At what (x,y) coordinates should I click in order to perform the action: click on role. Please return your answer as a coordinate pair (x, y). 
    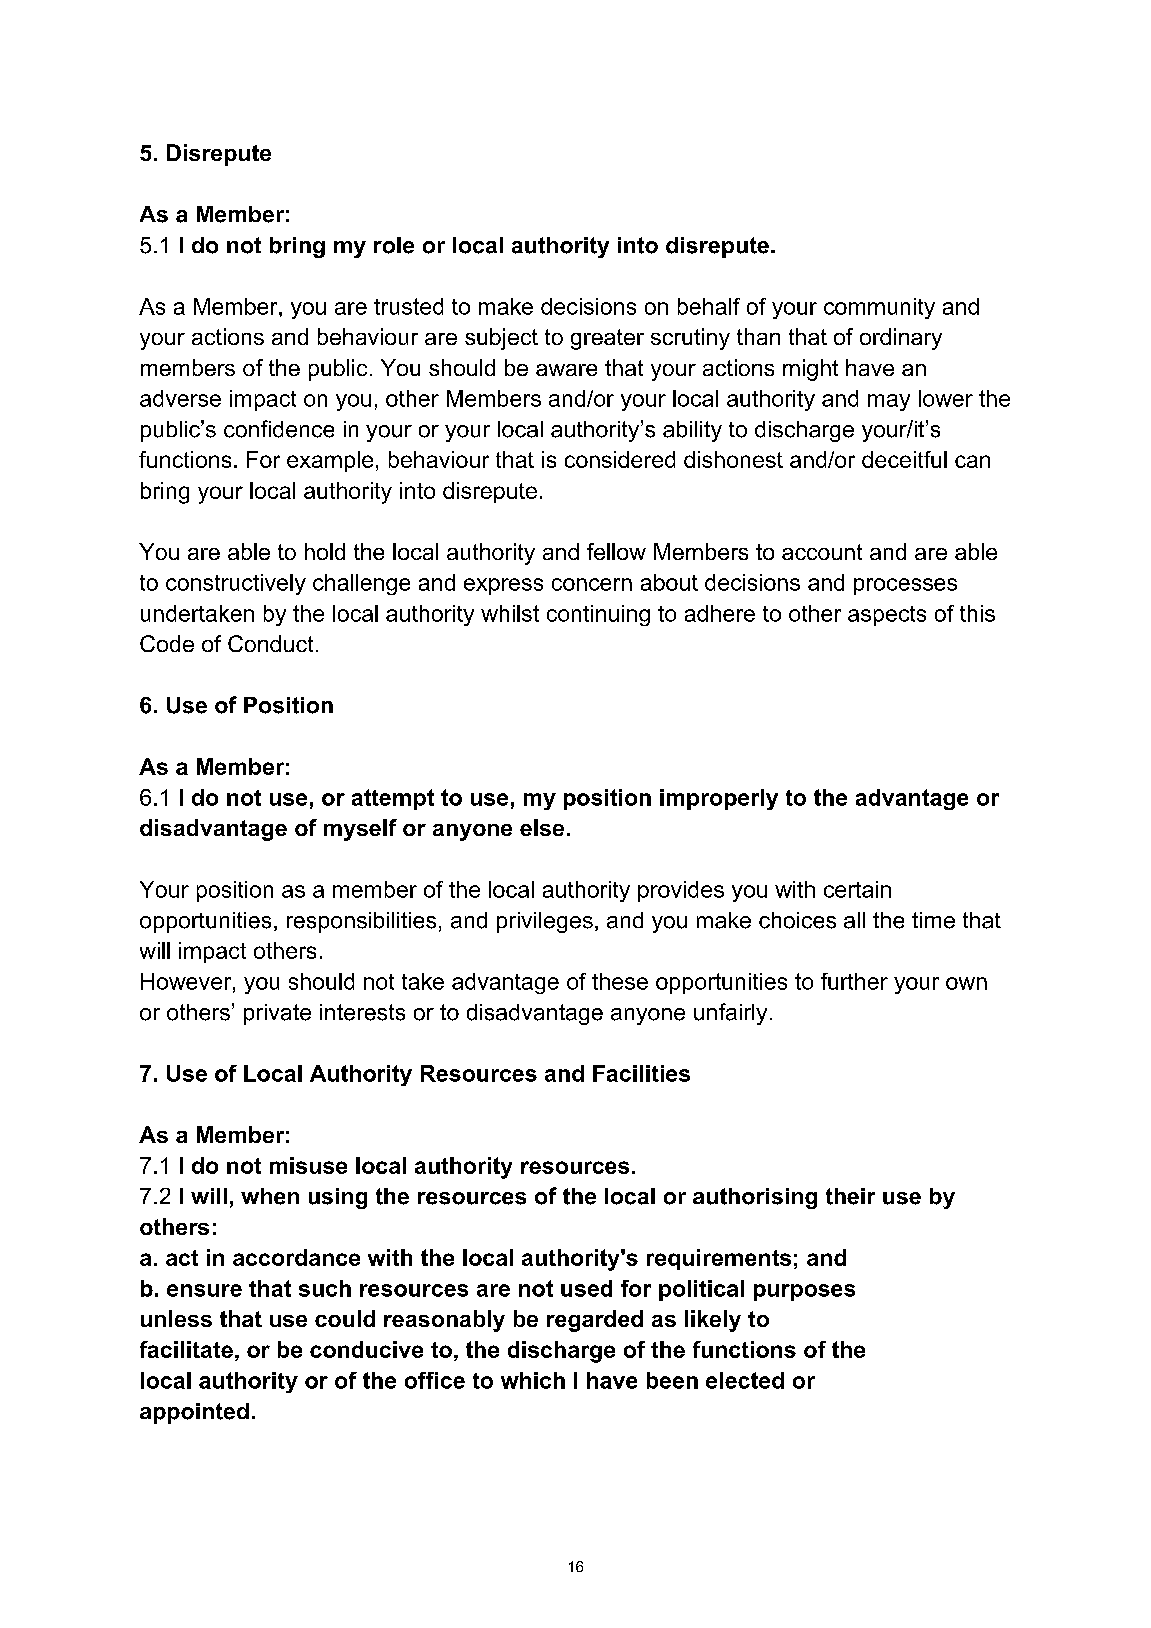
    Looking at the image, I should click on (394, 245).
